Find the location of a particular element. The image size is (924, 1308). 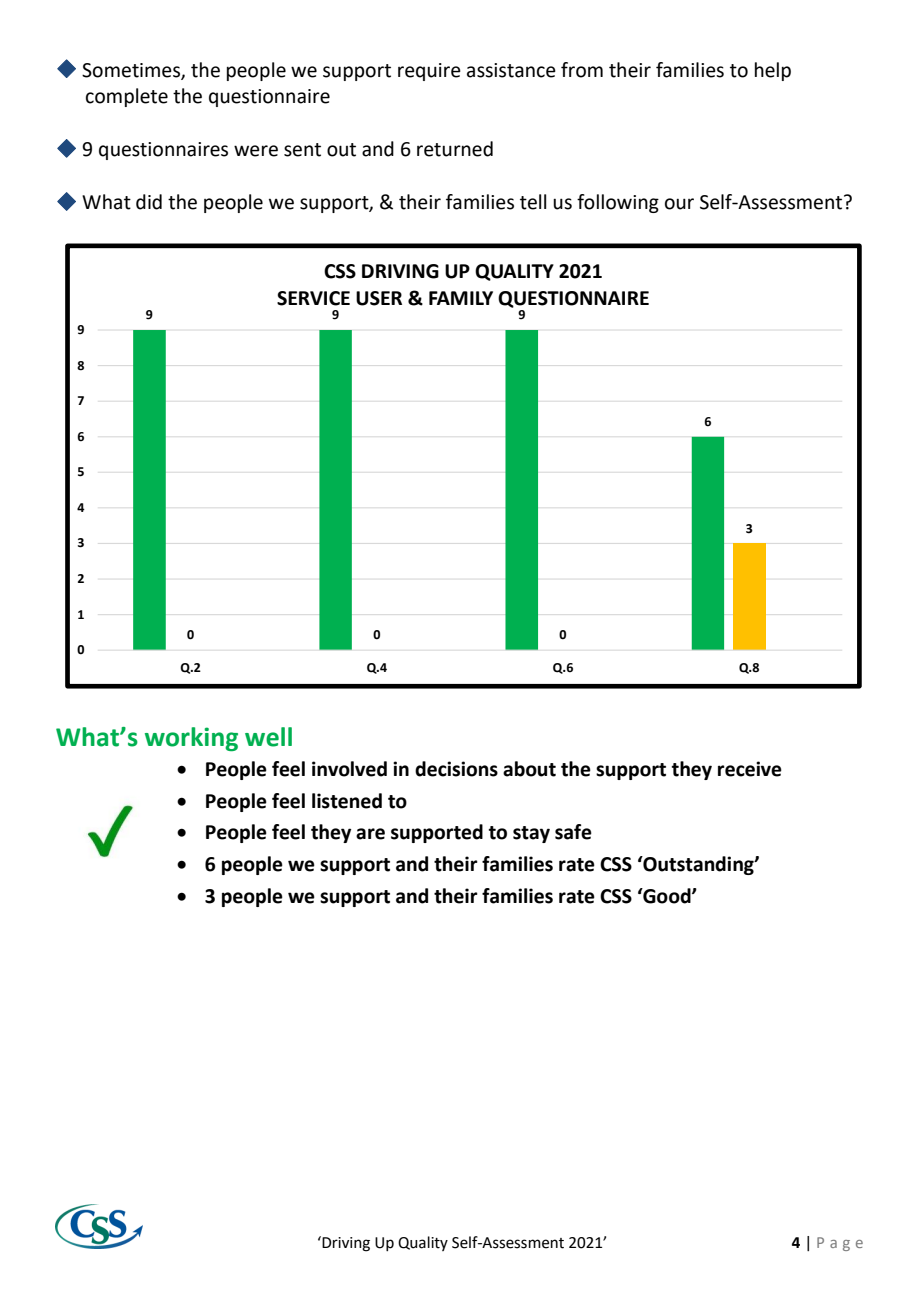

SERVICE is located at coordinates (313, 298).
